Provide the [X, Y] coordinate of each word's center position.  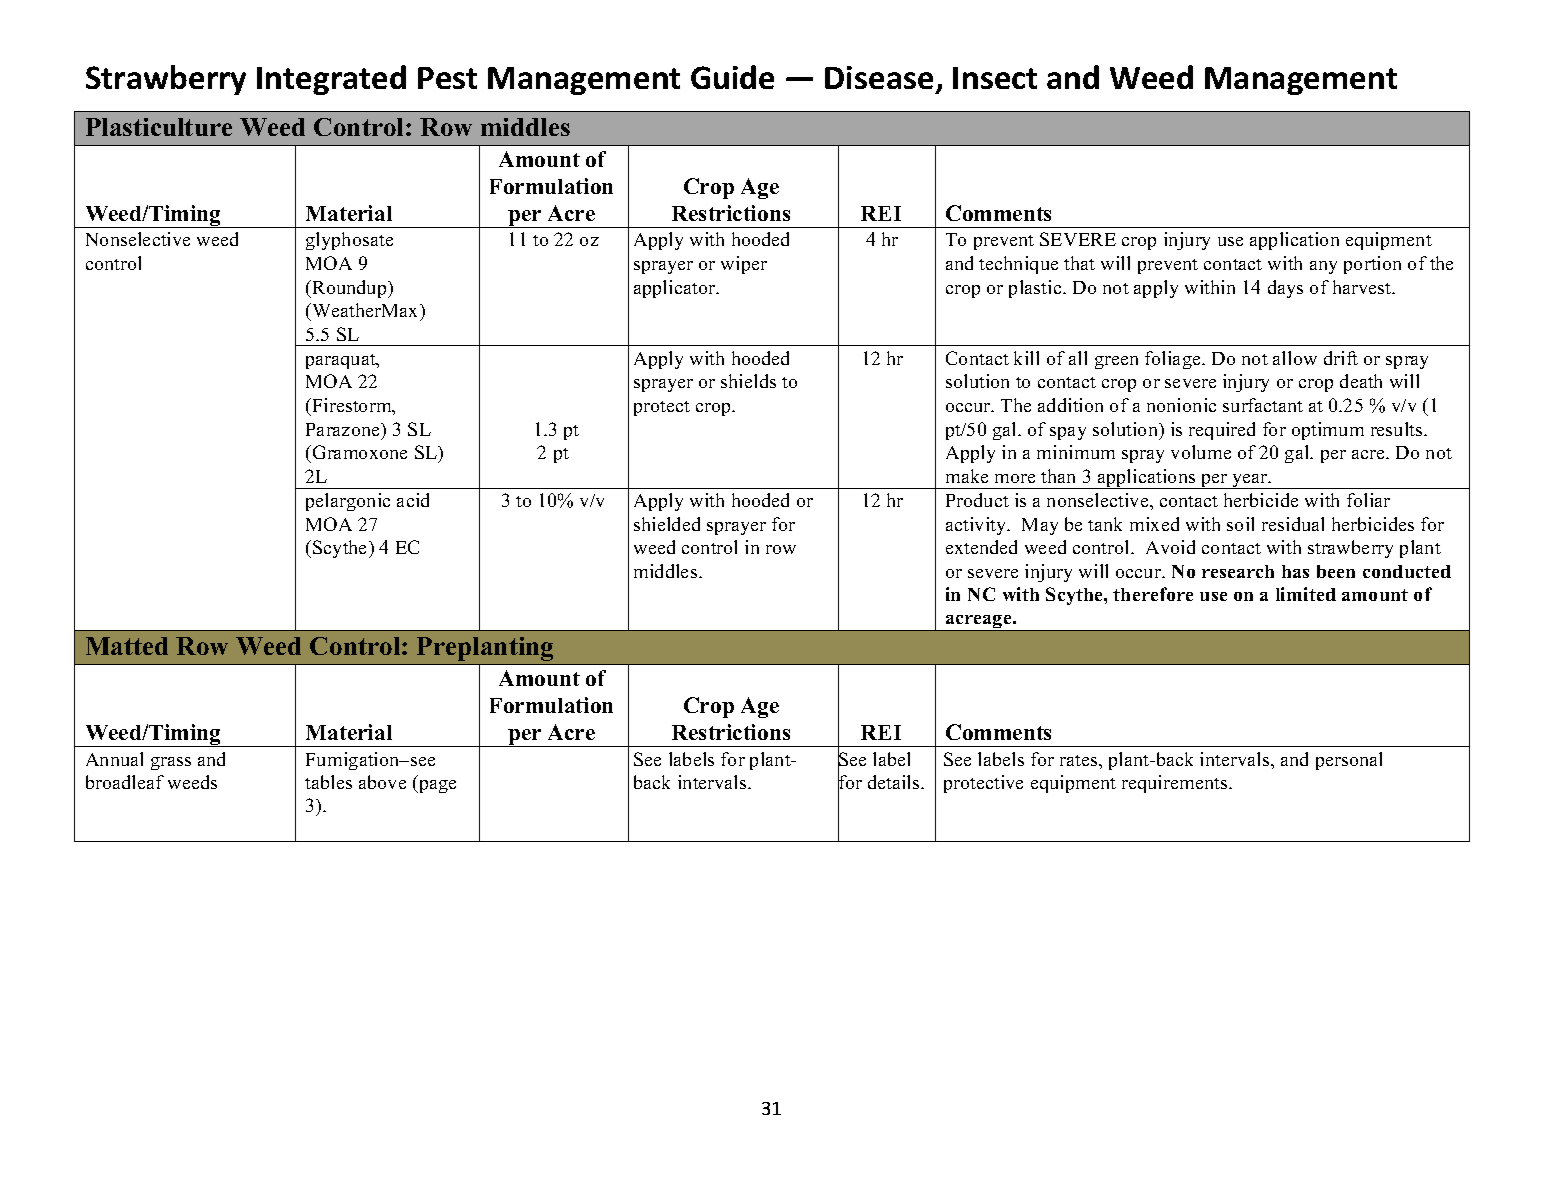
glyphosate [349, 241]
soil [1240, 524]
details [895, 782]
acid [413, 500]
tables [328, 782]
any [1323, 267]
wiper [744, 265]
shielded [667, 524]
